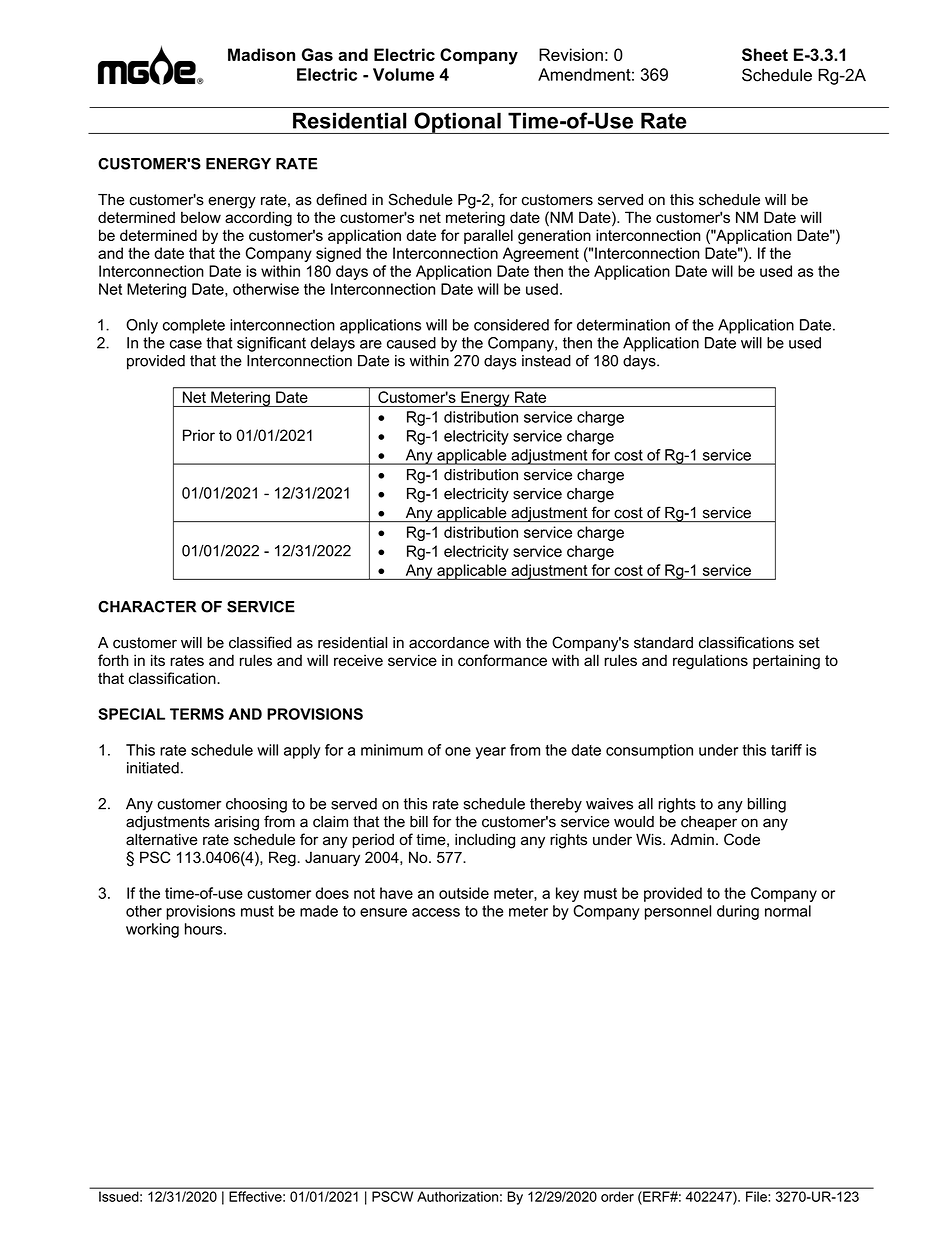  What do you see at coordinates (546, 361) in the document?
I see `instead` at bounding box center [546, 361].
